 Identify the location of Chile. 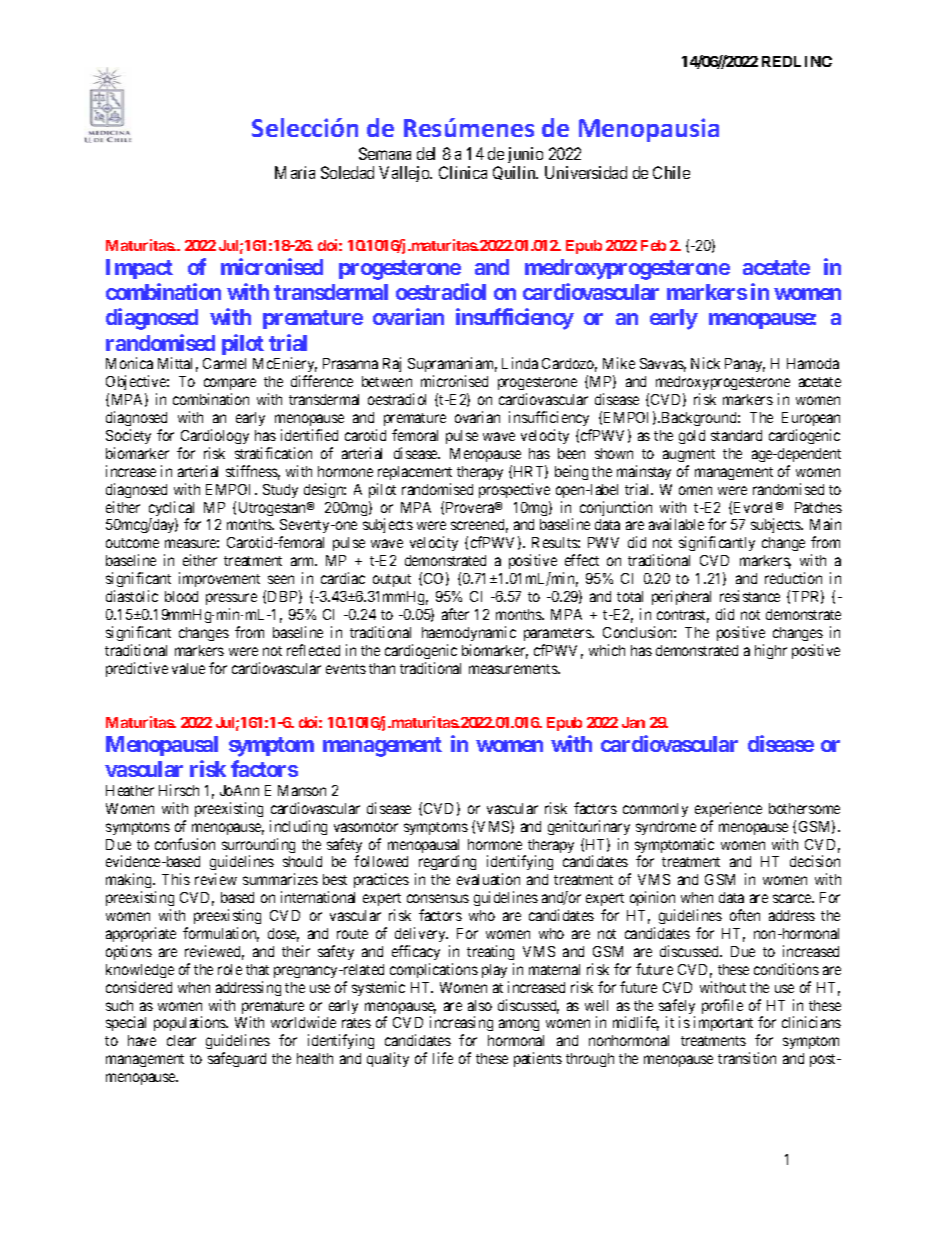
(671, 172).
